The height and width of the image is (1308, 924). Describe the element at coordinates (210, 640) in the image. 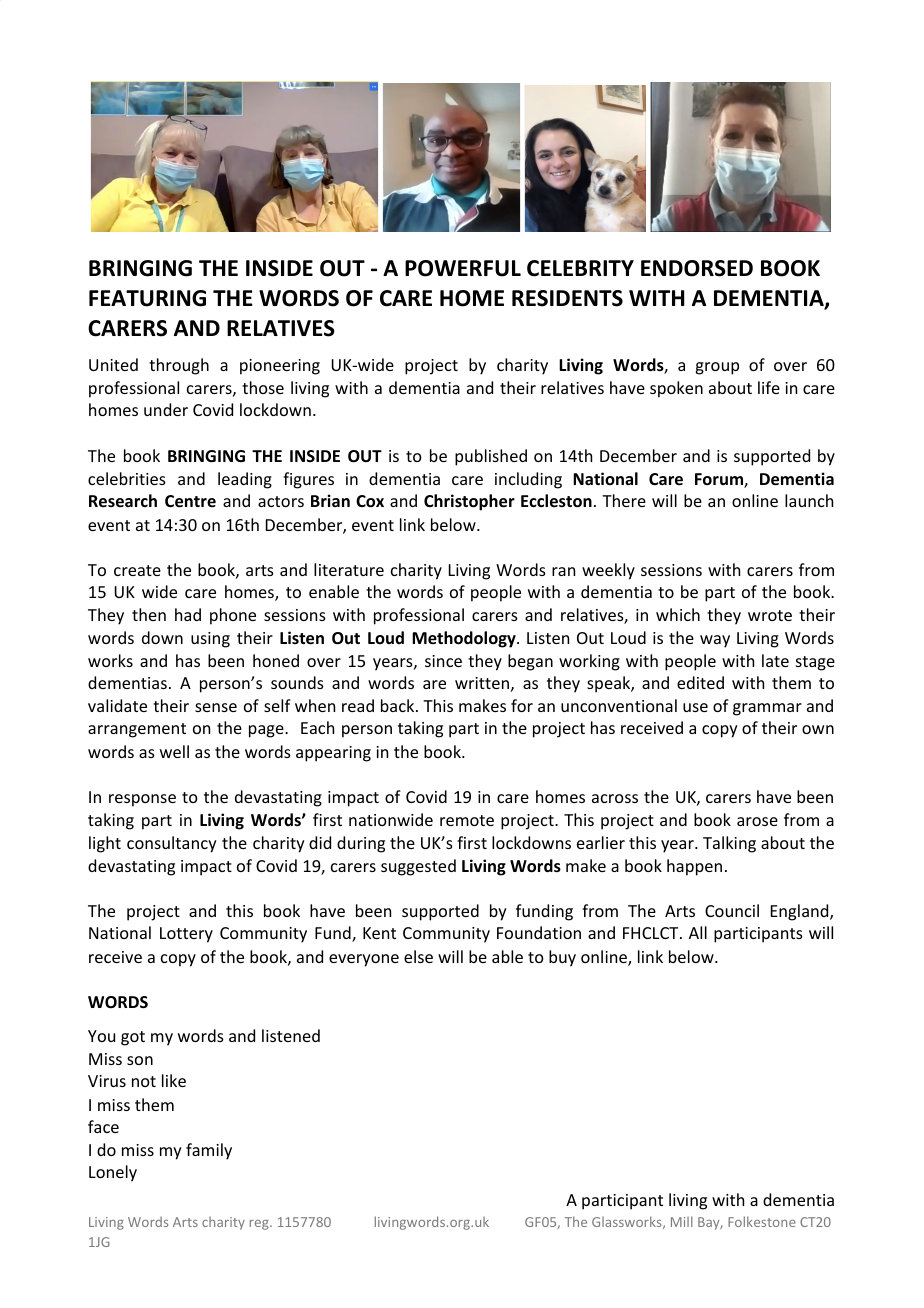

I see `using` at that location.
